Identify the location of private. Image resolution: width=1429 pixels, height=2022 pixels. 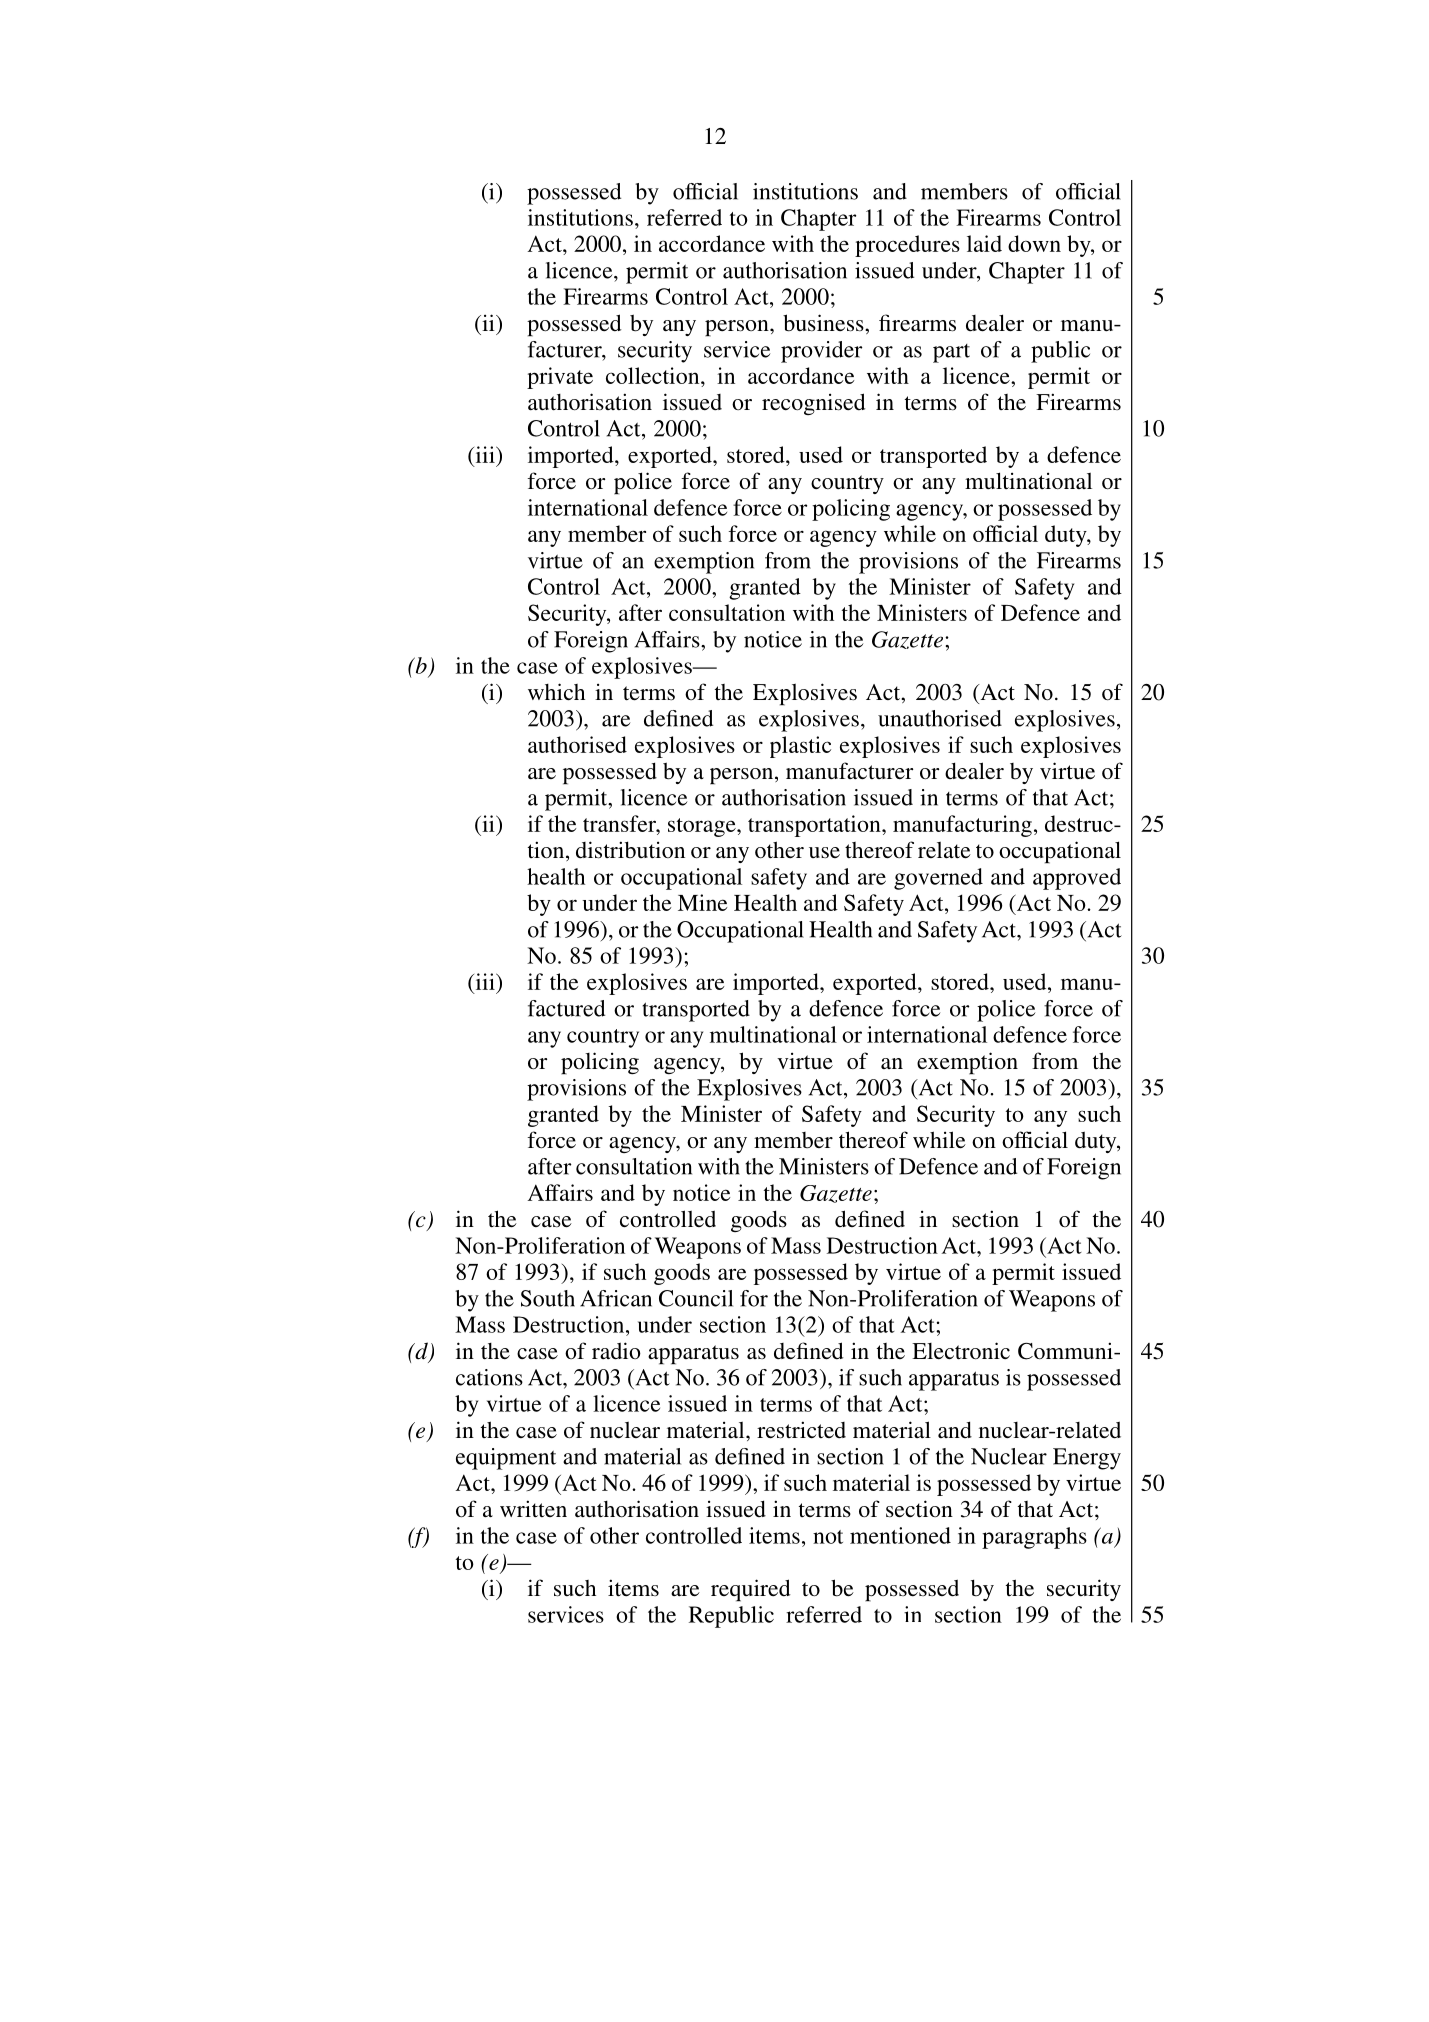
(560, 378).
